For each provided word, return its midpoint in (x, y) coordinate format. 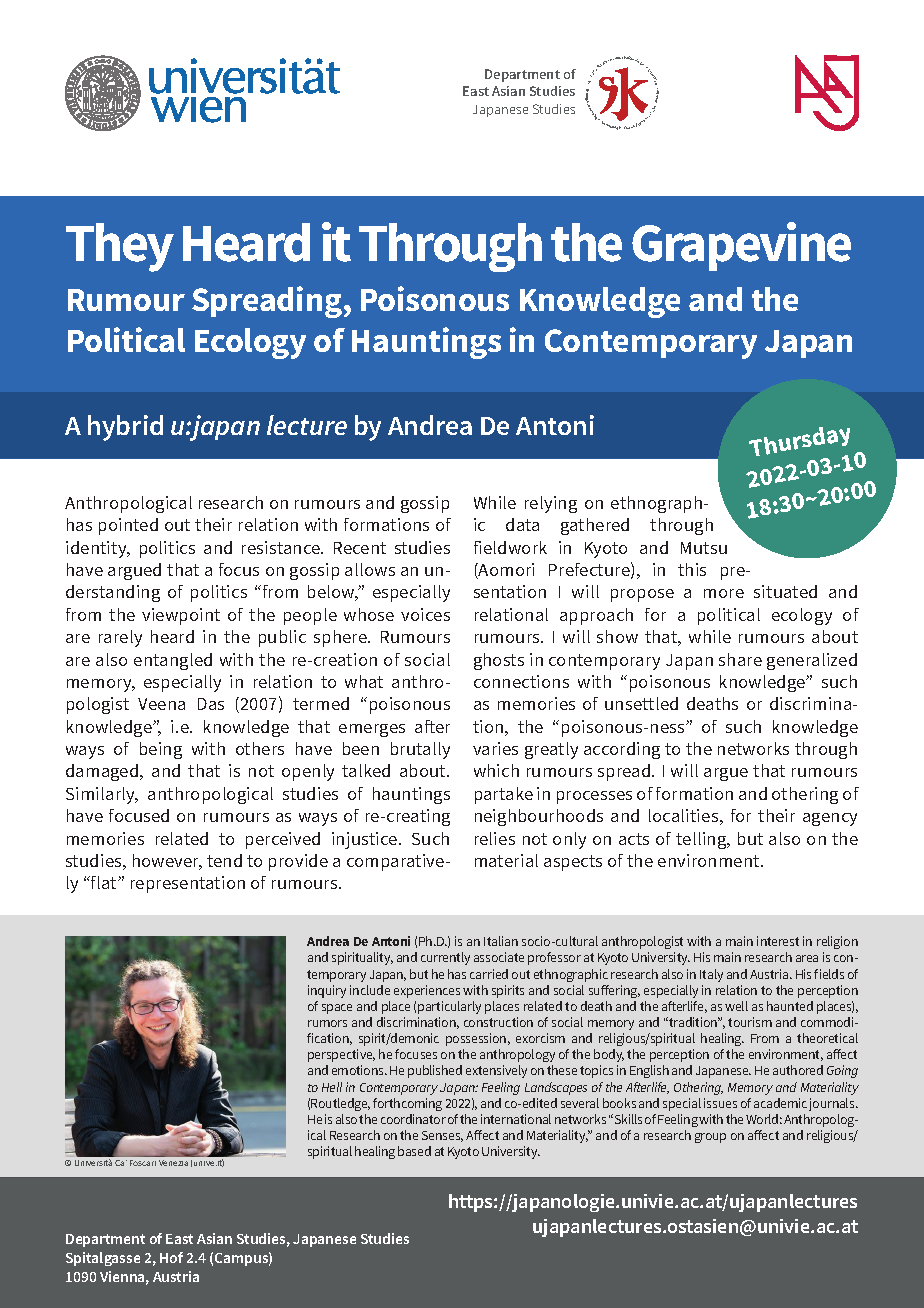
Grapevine (741, 246)
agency (830, 819)
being (161, 750)
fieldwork (510, 547)
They (120, 247)
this (692, 569)
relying (551, 504)
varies (495, 748)
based (414, 1151)
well (736, 1006)
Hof (171, 1257)
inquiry (327, 991)
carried (489, 974)
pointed (128, 526)
